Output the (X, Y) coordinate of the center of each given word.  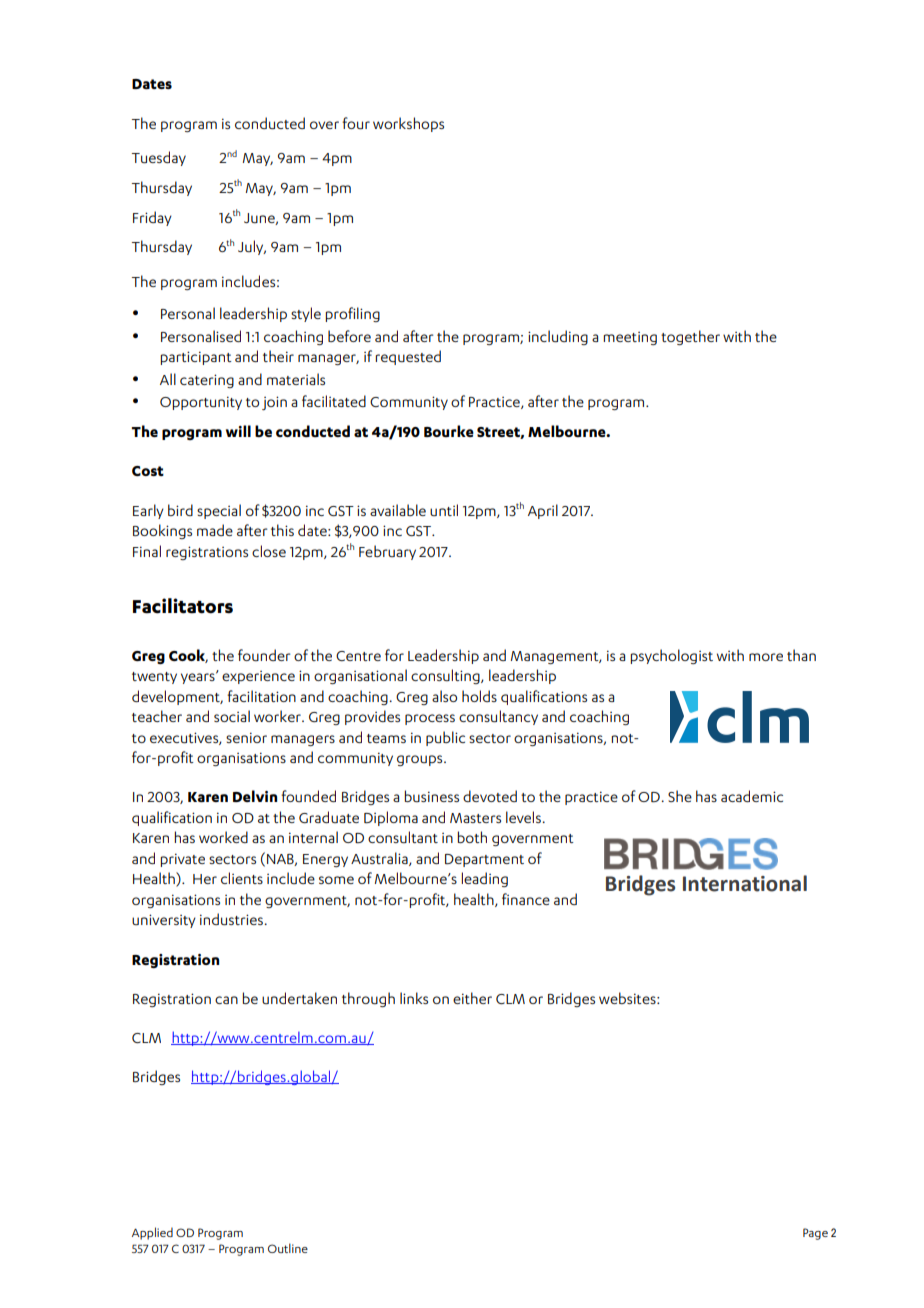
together (690, 337)
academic (752, 796)
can (226, 1000)
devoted (490, 796)
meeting (630, 338)
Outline (288, 1248)
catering (207, 381)
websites (628, 998)
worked (223, 837)
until (444, 510)
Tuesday (159, 158)
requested (408, 357)
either (472, 998)
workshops (408, 124)
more (766, 657)
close (269, 551)
